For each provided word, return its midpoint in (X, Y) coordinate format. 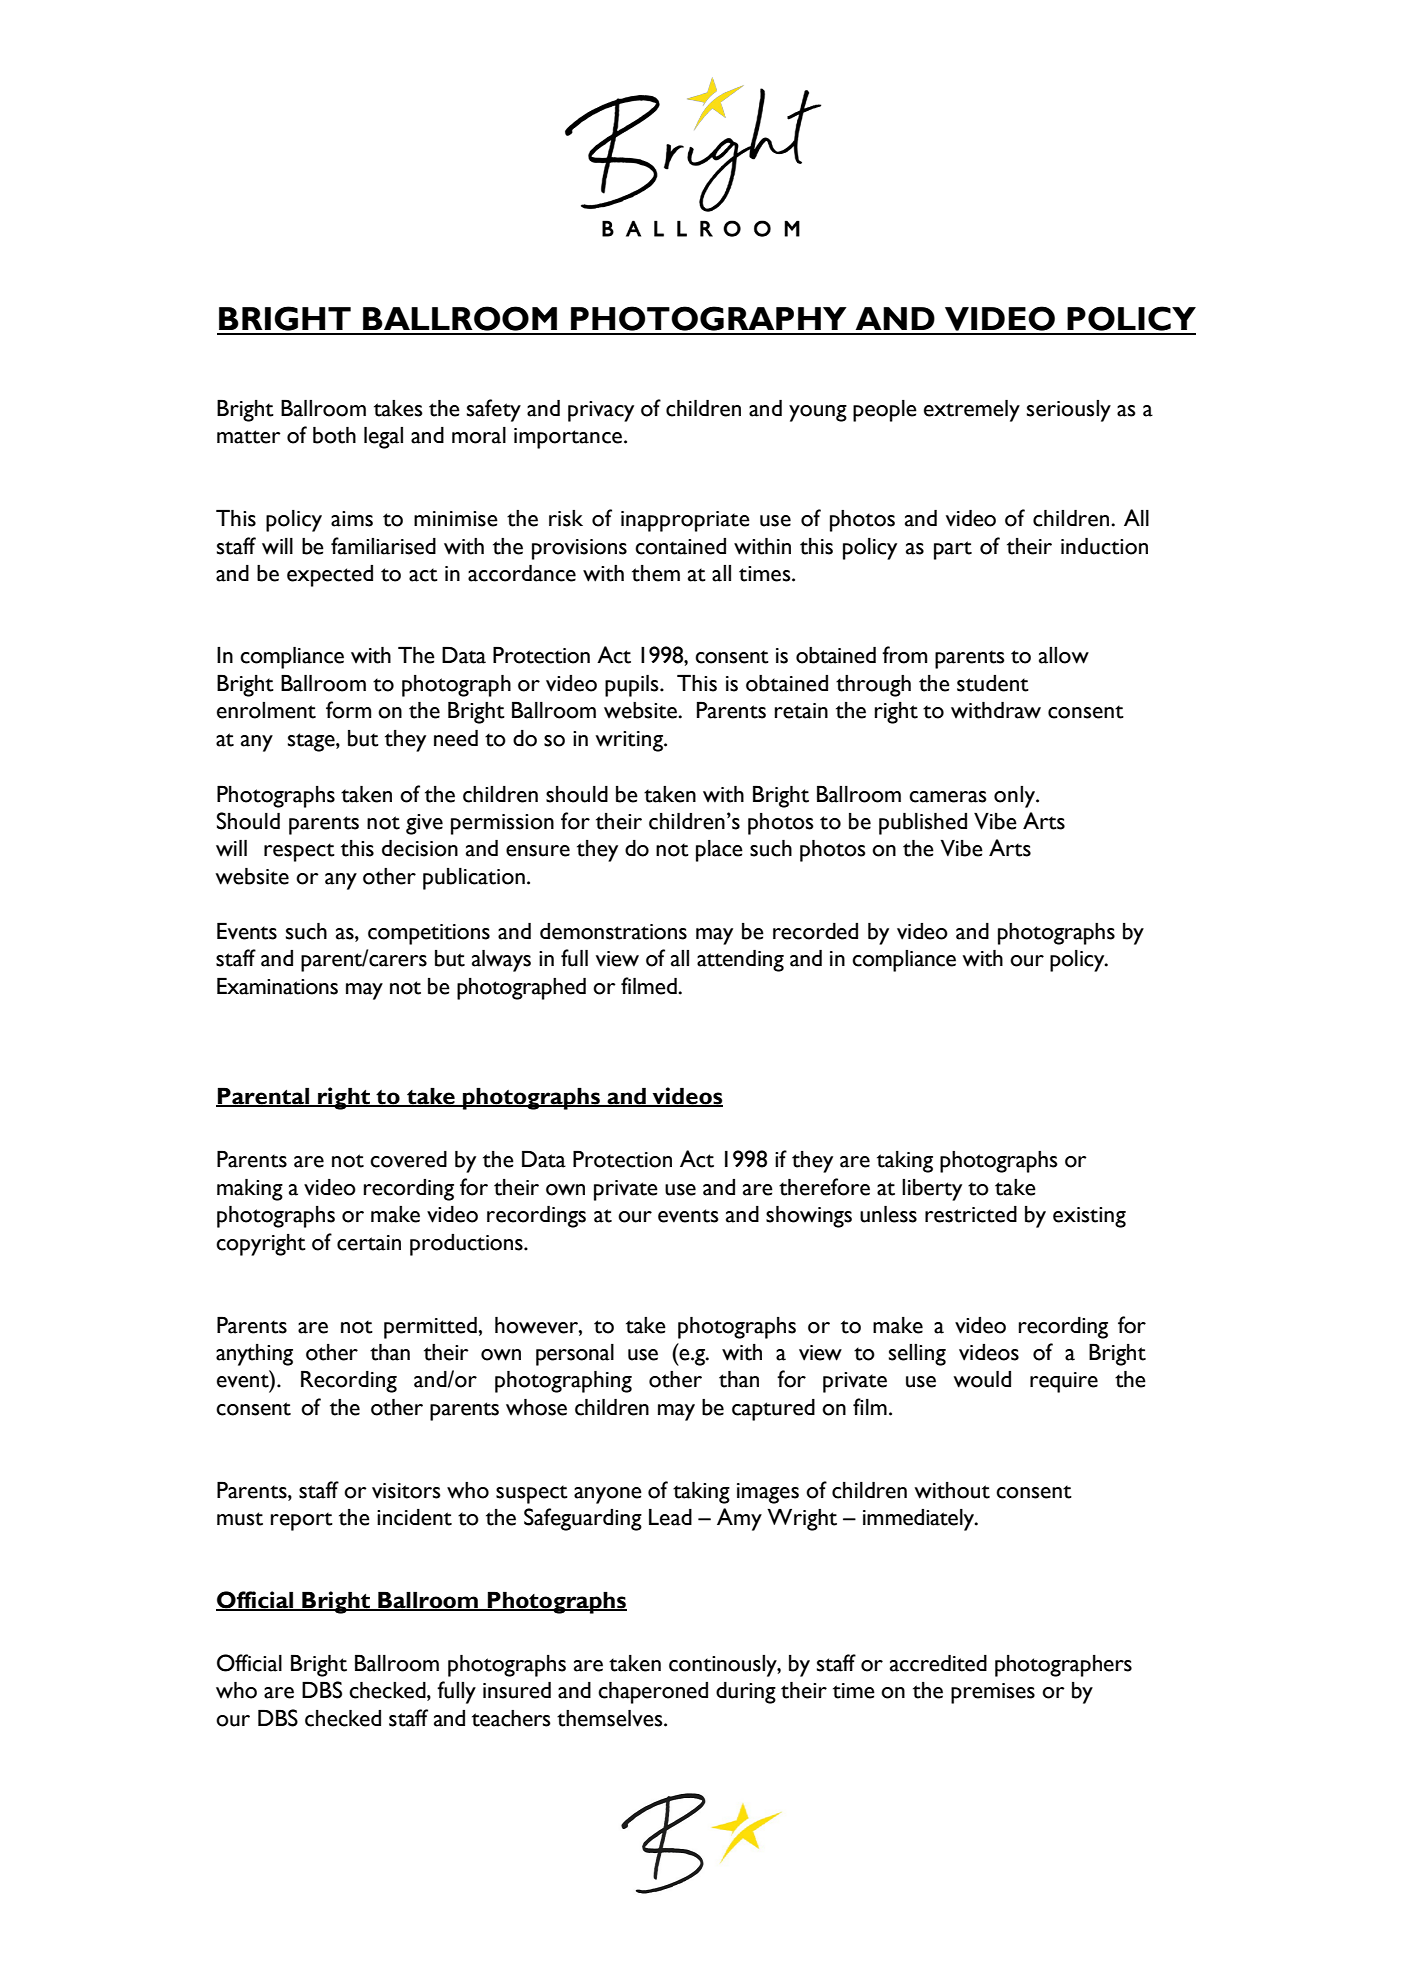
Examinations (277, 986)
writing (630, 741)
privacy (601, 411)
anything (254, 1355)
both (334, 435)
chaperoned (653, 1693)
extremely (972, 411)
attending (740, 961)
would (982, 1379)
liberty (932, 1190)
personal (575, 1355)
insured (517, 1690)
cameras (948, 797)
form (348, 710)
